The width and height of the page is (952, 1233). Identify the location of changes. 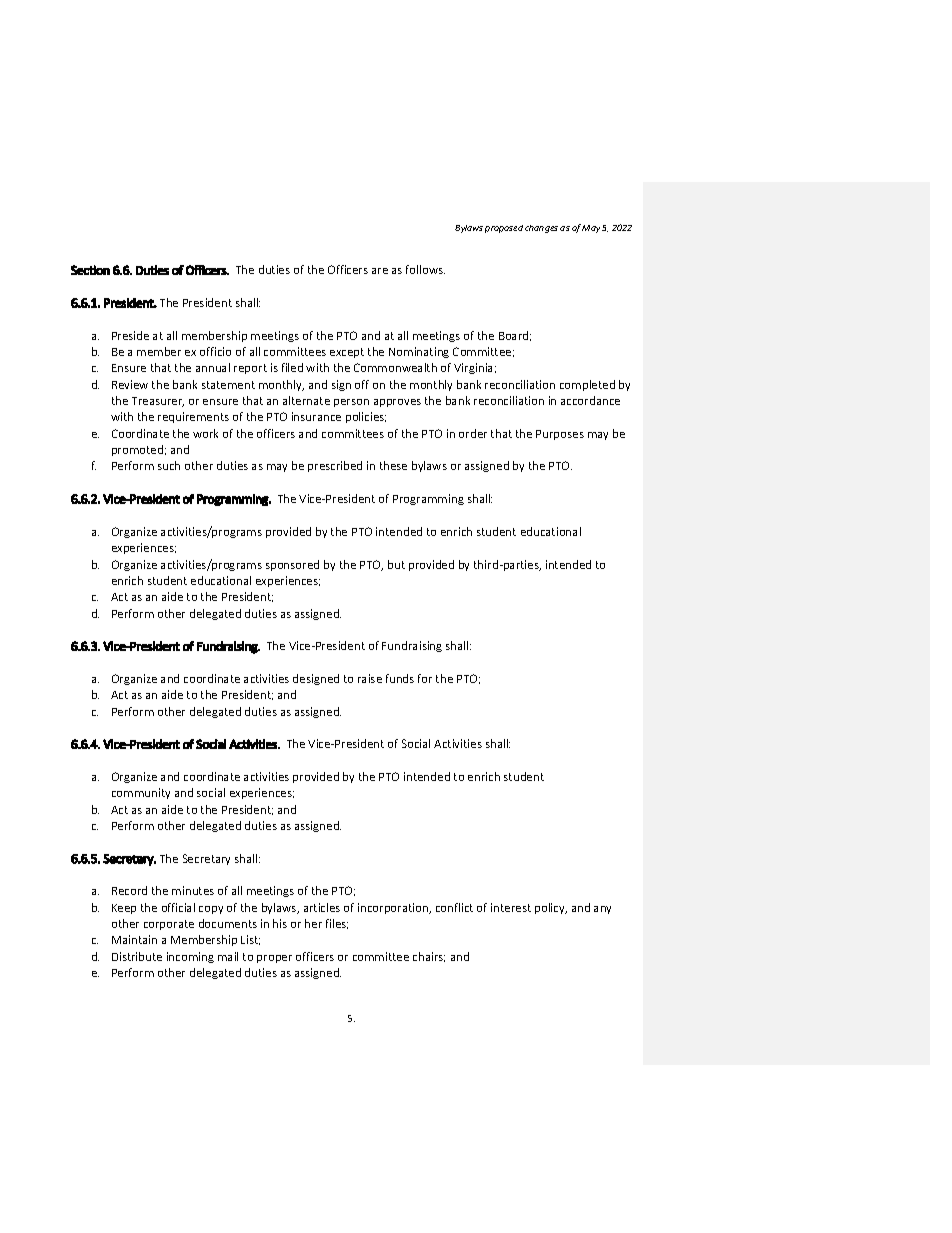
(541, 229).
